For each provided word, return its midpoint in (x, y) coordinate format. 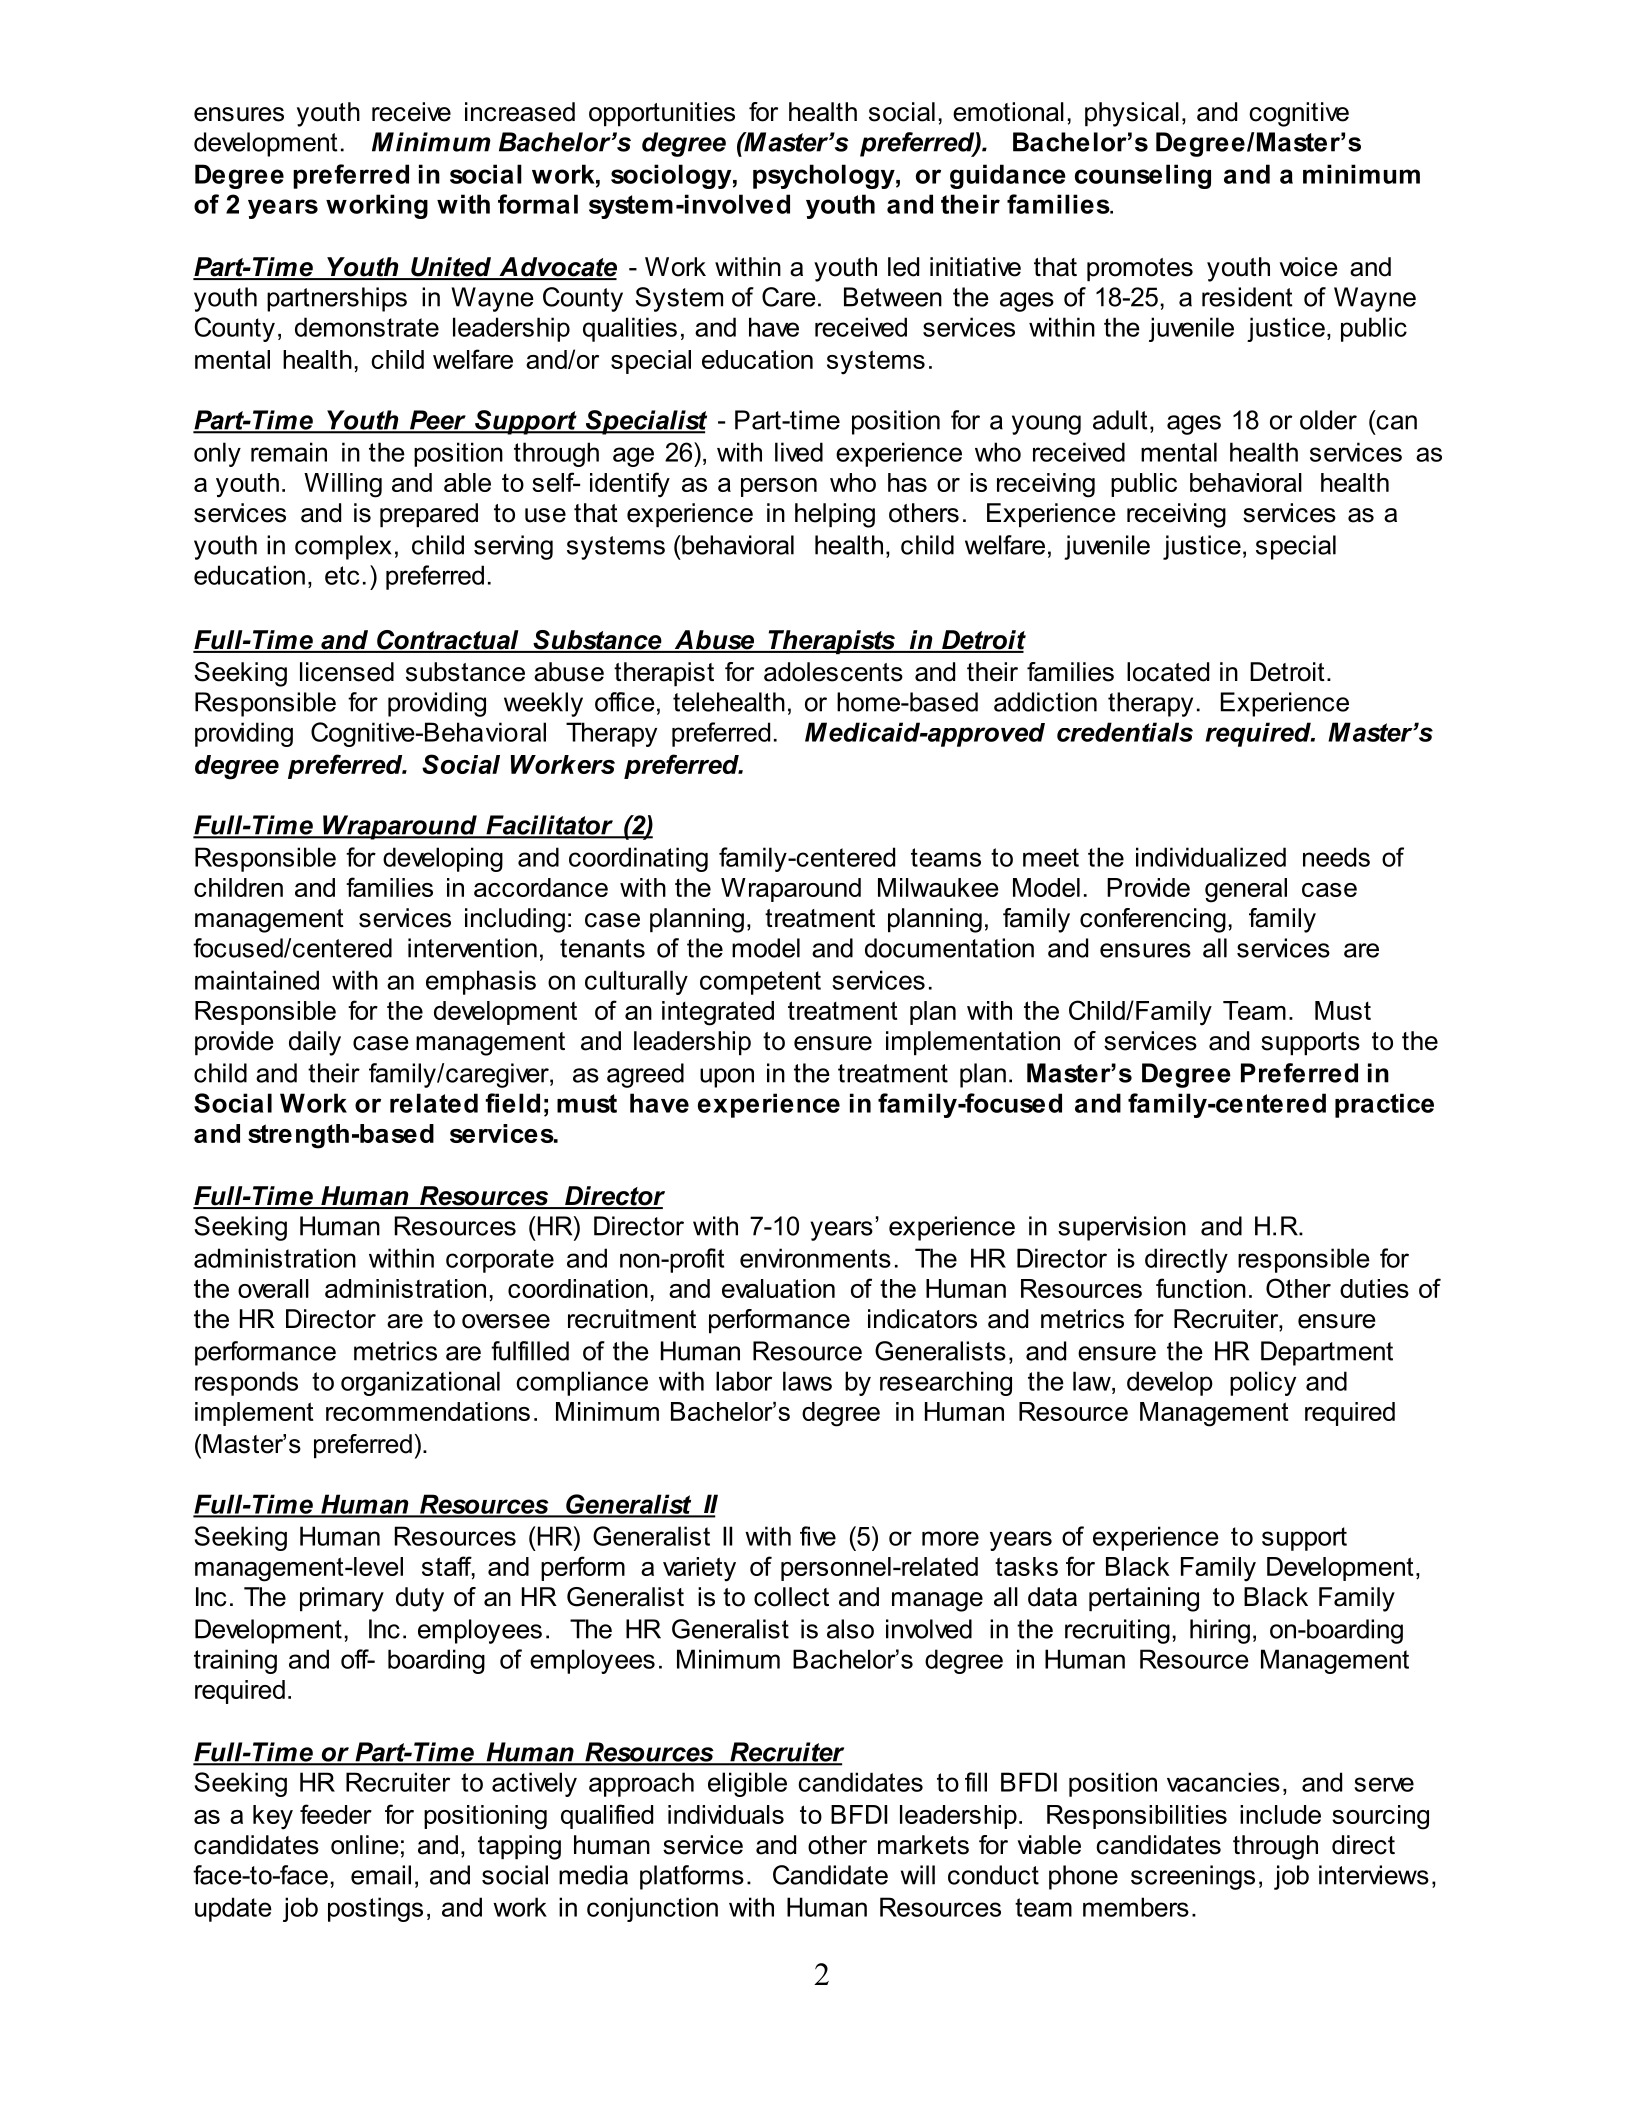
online (364, 1845)
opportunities (662, 114)
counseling (1143, 176)
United (451, 268)
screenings (1193, 1877)
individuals (726, 1814)
